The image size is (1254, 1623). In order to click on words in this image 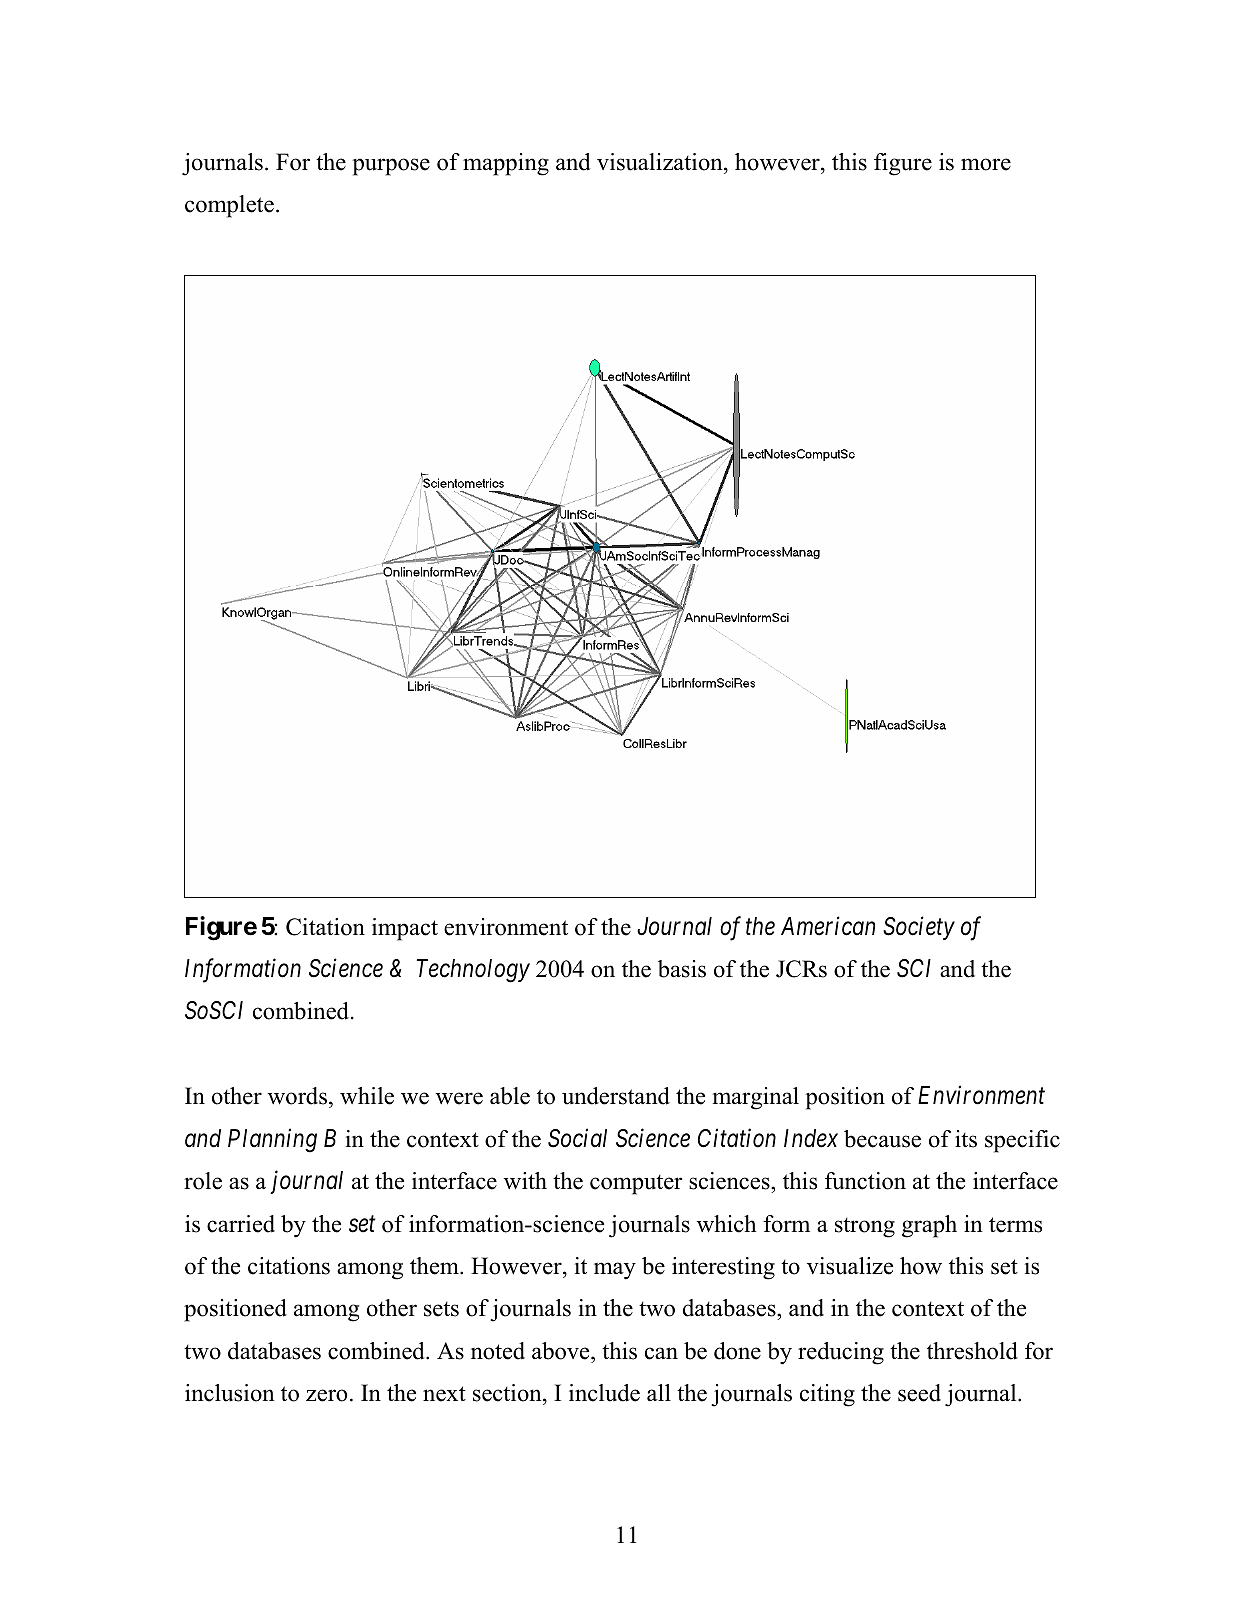, I will do `click(297, 1096)`.
